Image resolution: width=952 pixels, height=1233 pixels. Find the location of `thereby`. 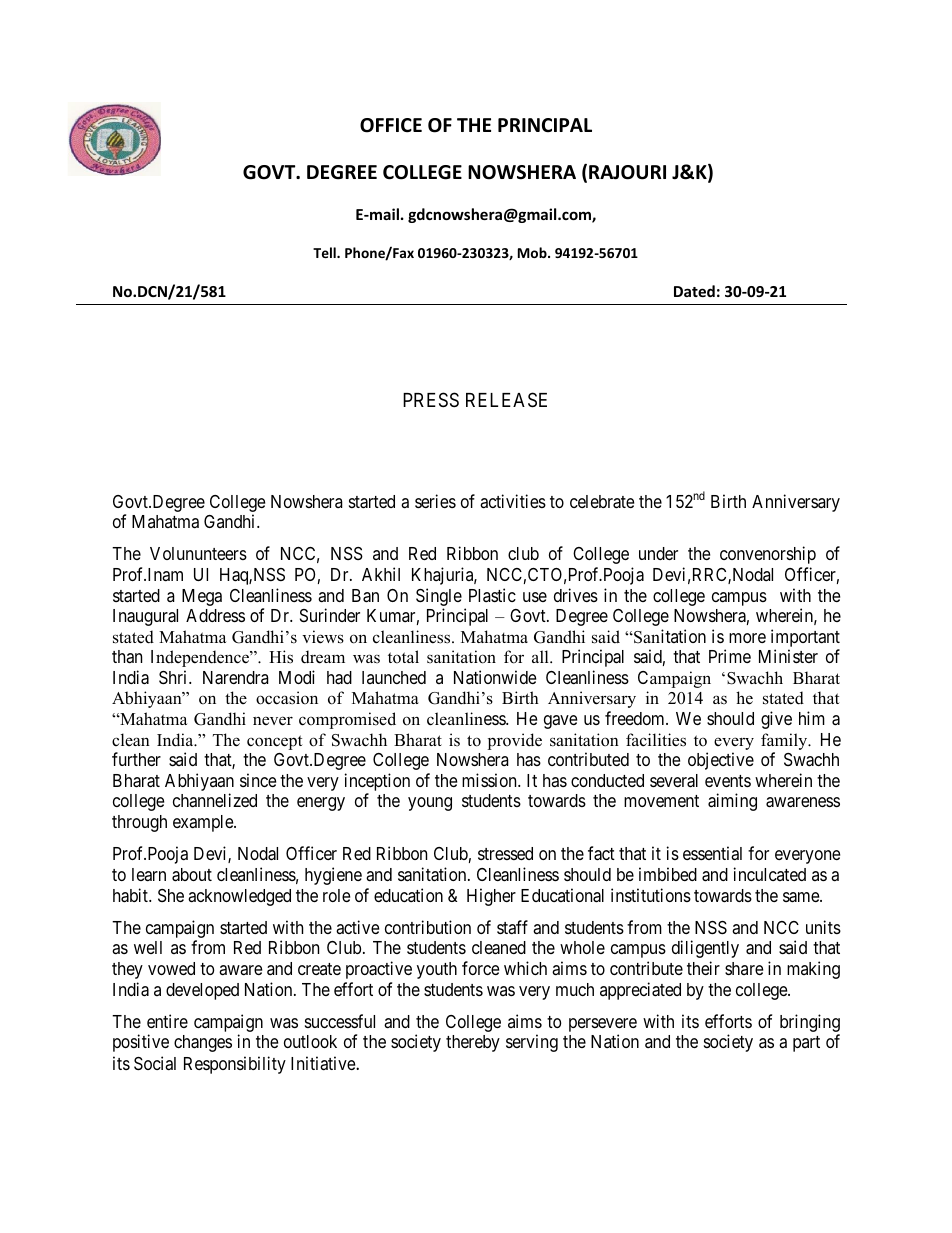

thereby is located at coordinates (473, 1043).
